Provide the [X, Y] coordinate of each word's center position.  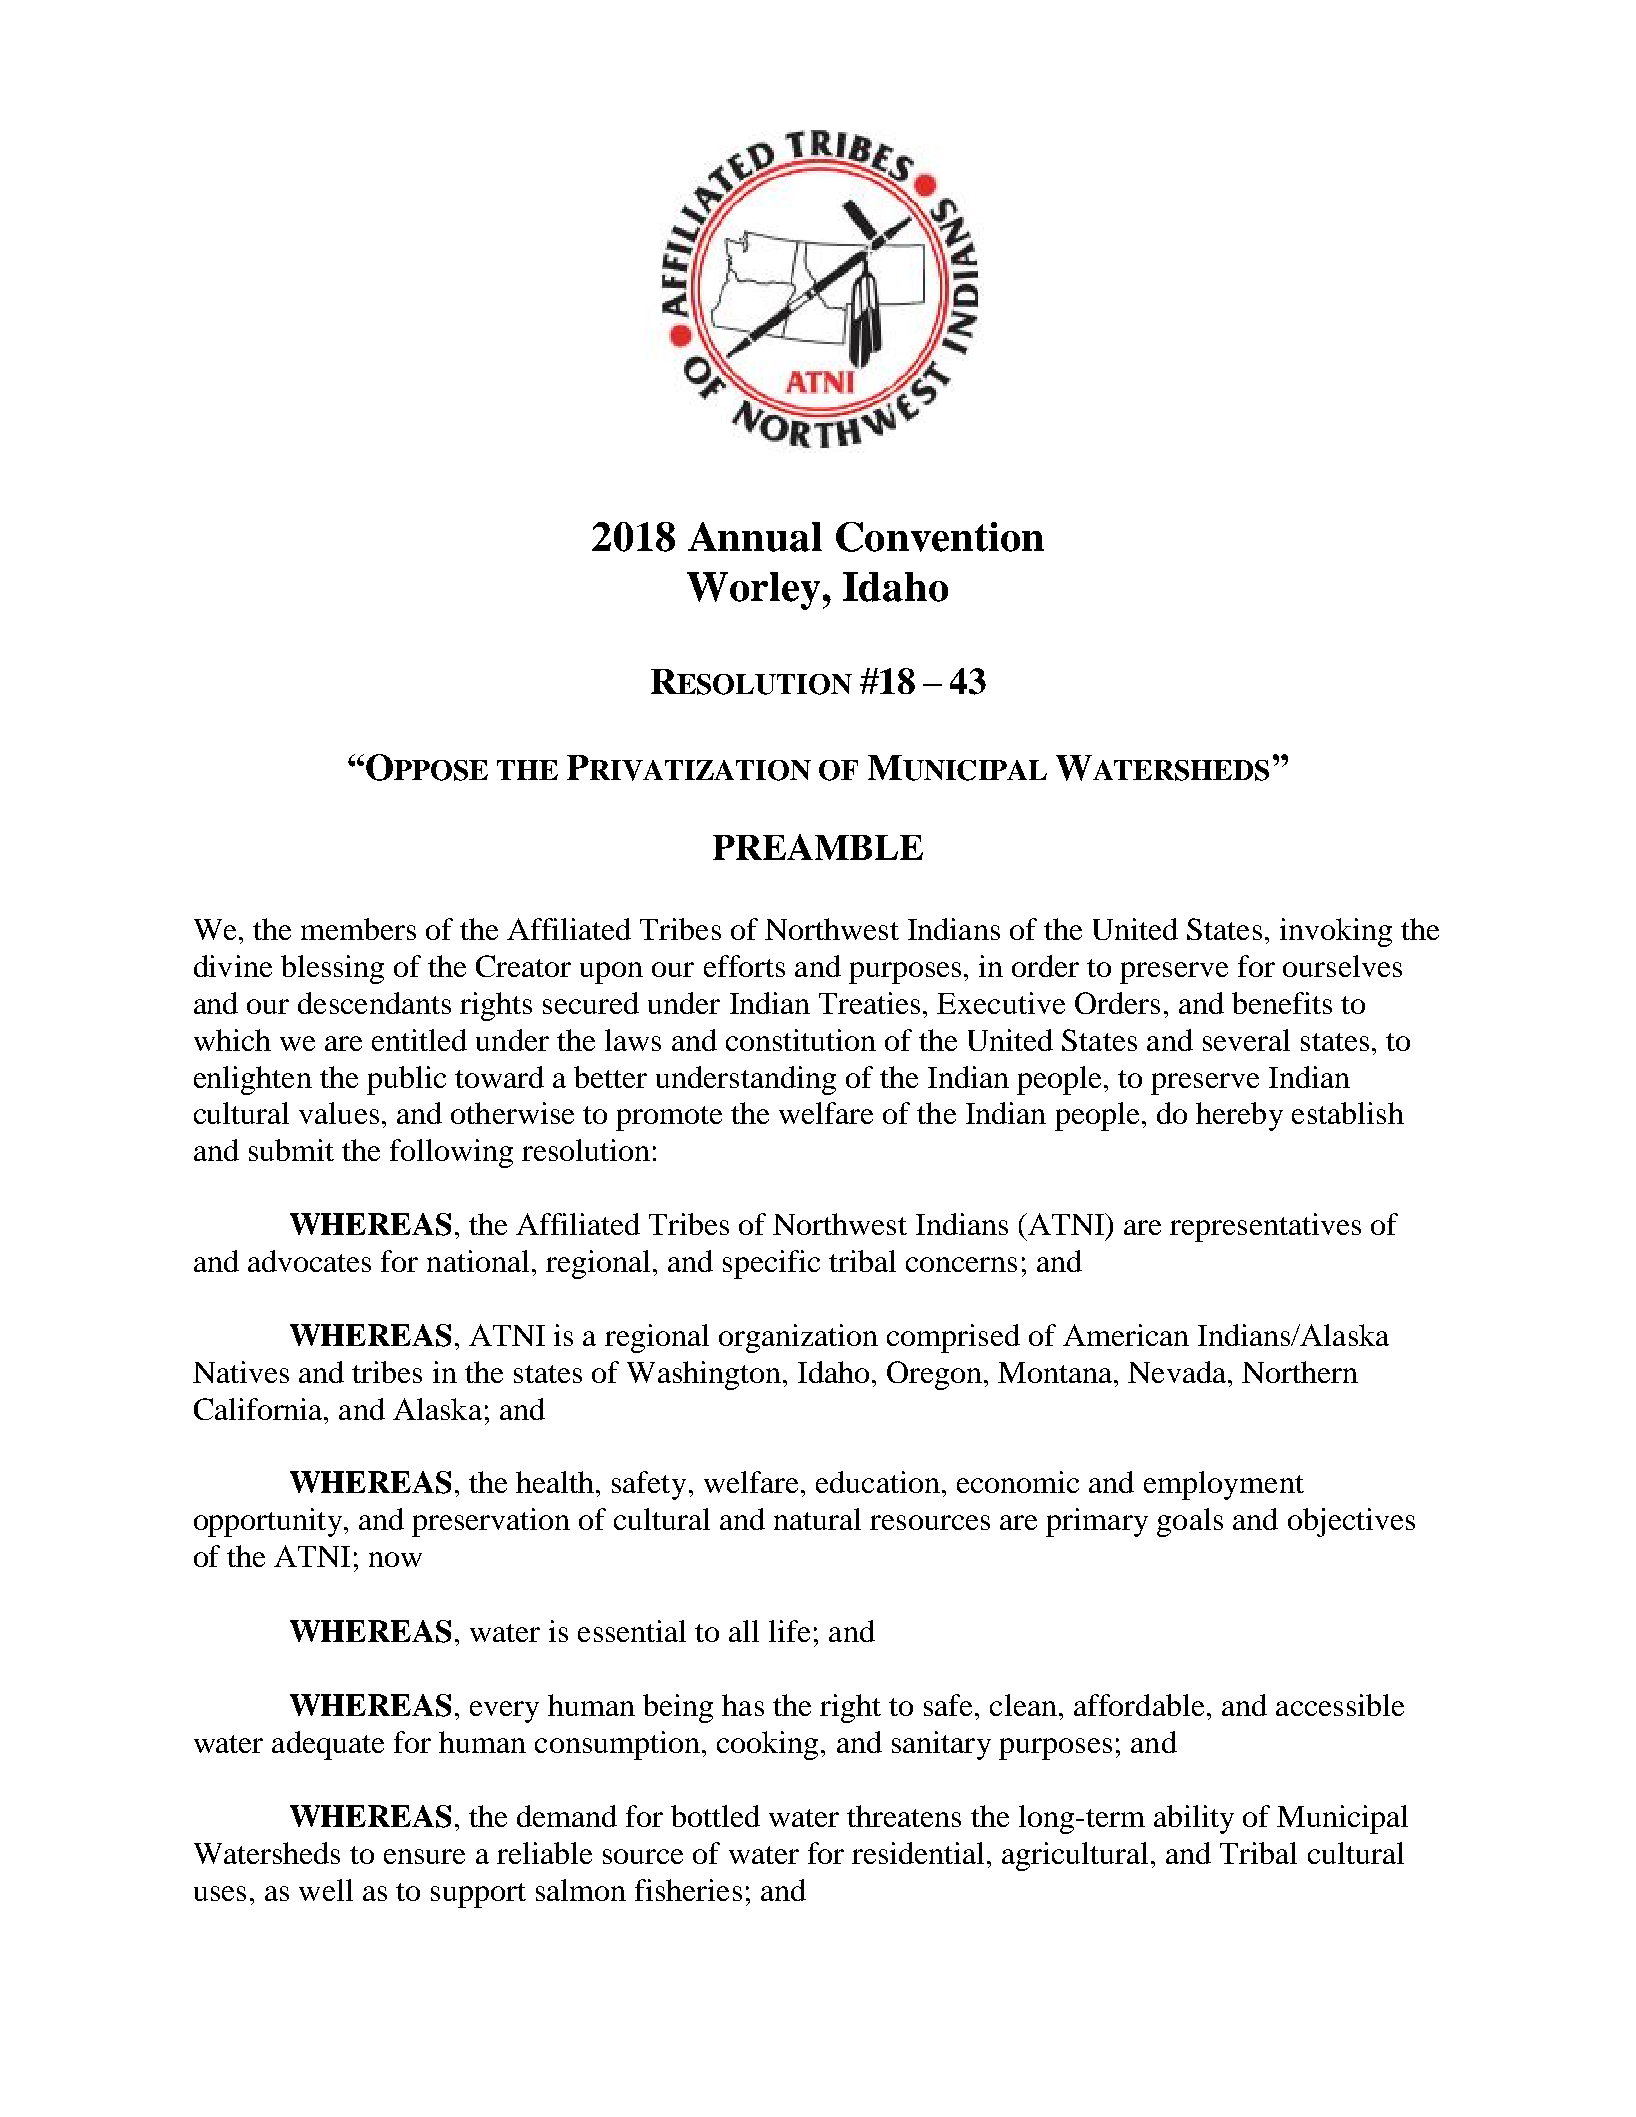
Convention [940, 537]
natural [817, 1519]
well [326, 1890]
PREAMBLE [818, 847]
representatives [1265, 1227]
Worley [753, 591]
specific [771, 1264]
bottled [715, 1816]
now [395, 1559]
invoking [1336, 932]
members [358, 929]
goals [1190, 1522]
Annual [755, 537]
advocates [309, 1261]
